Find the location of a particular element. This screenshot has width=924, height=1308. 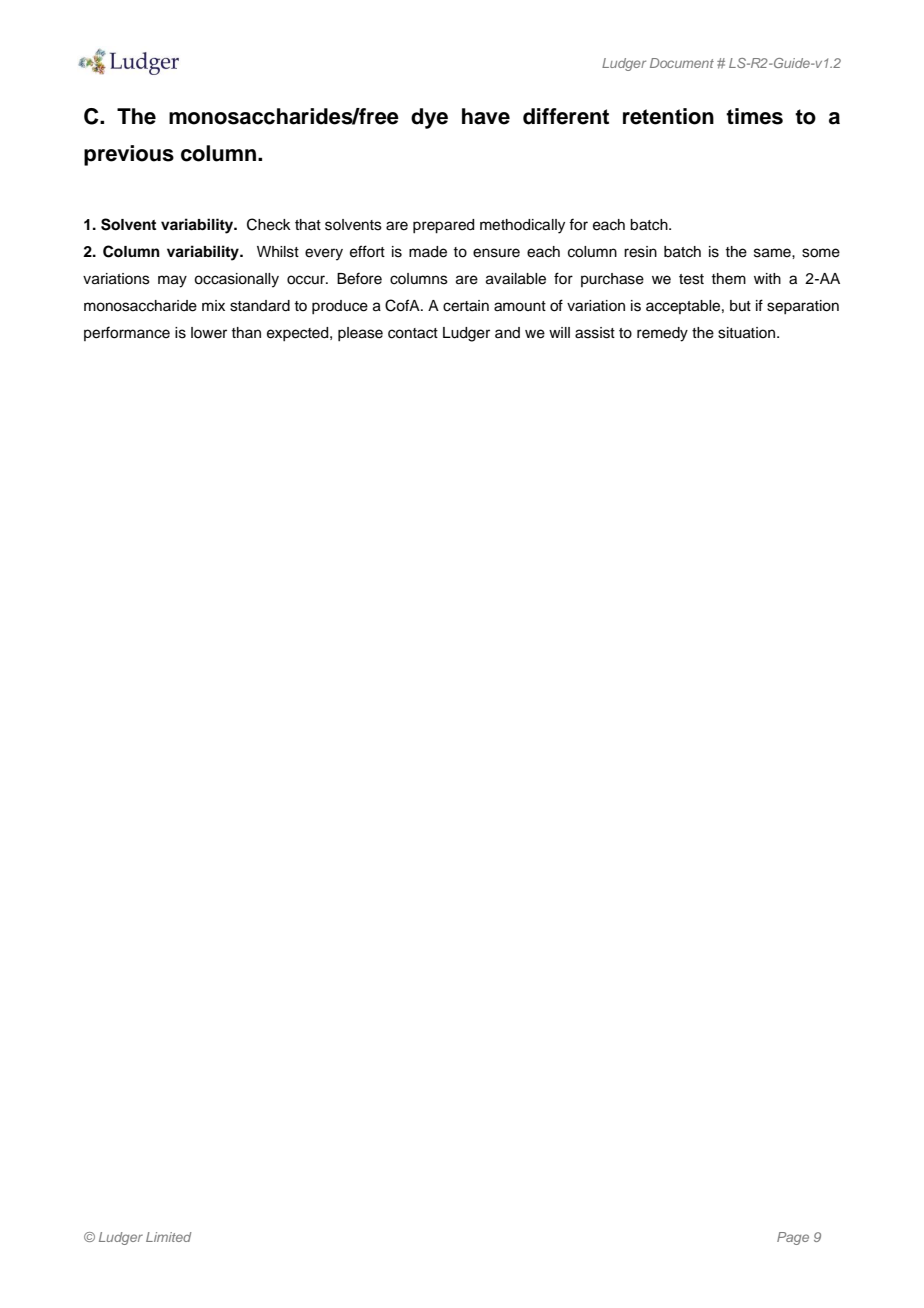

will is located at coordinates (559, 332).
